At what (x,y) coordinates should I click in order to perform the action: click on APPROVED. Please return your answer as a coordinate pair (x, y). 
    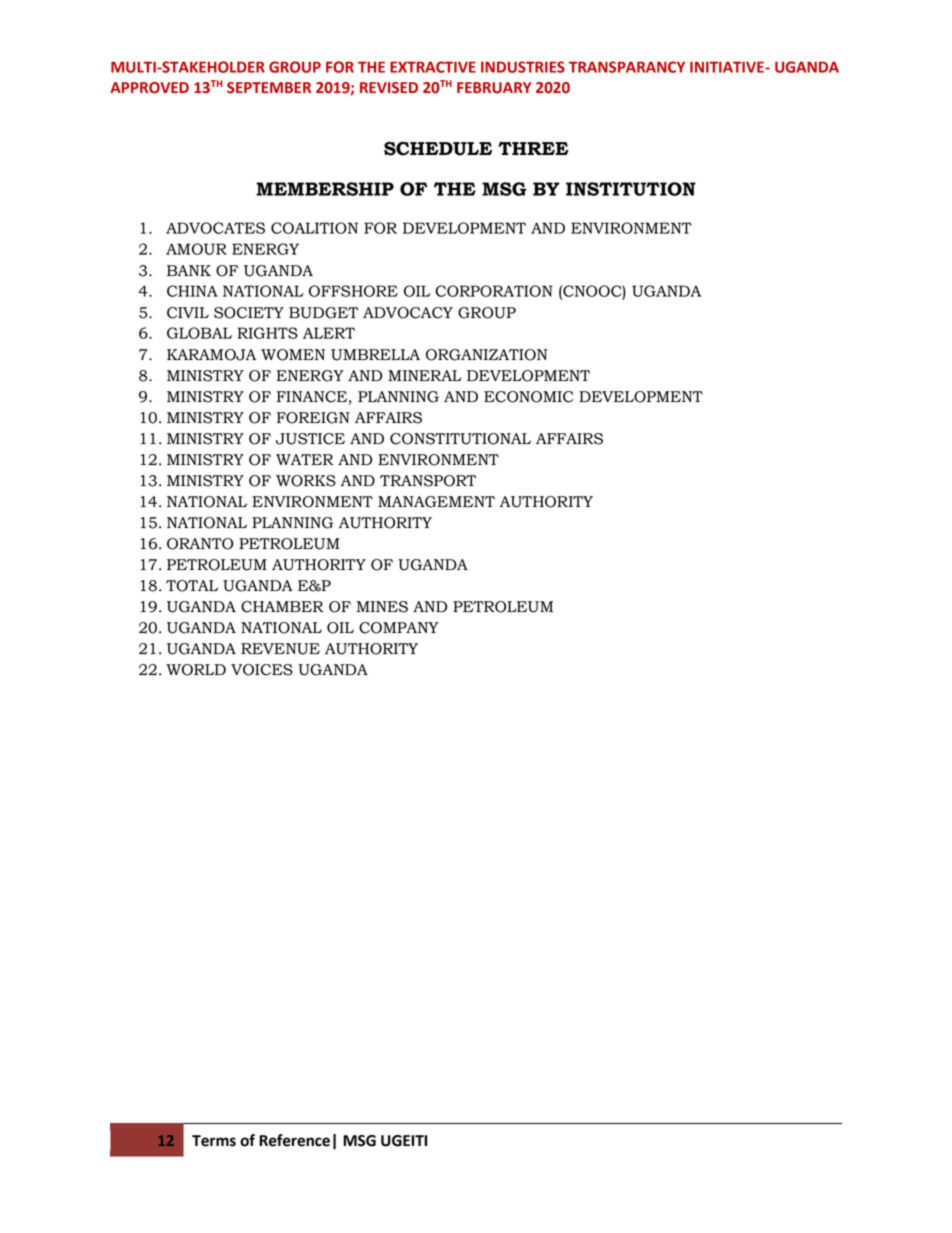
    Looking at the image, I should click on (149, 88).
